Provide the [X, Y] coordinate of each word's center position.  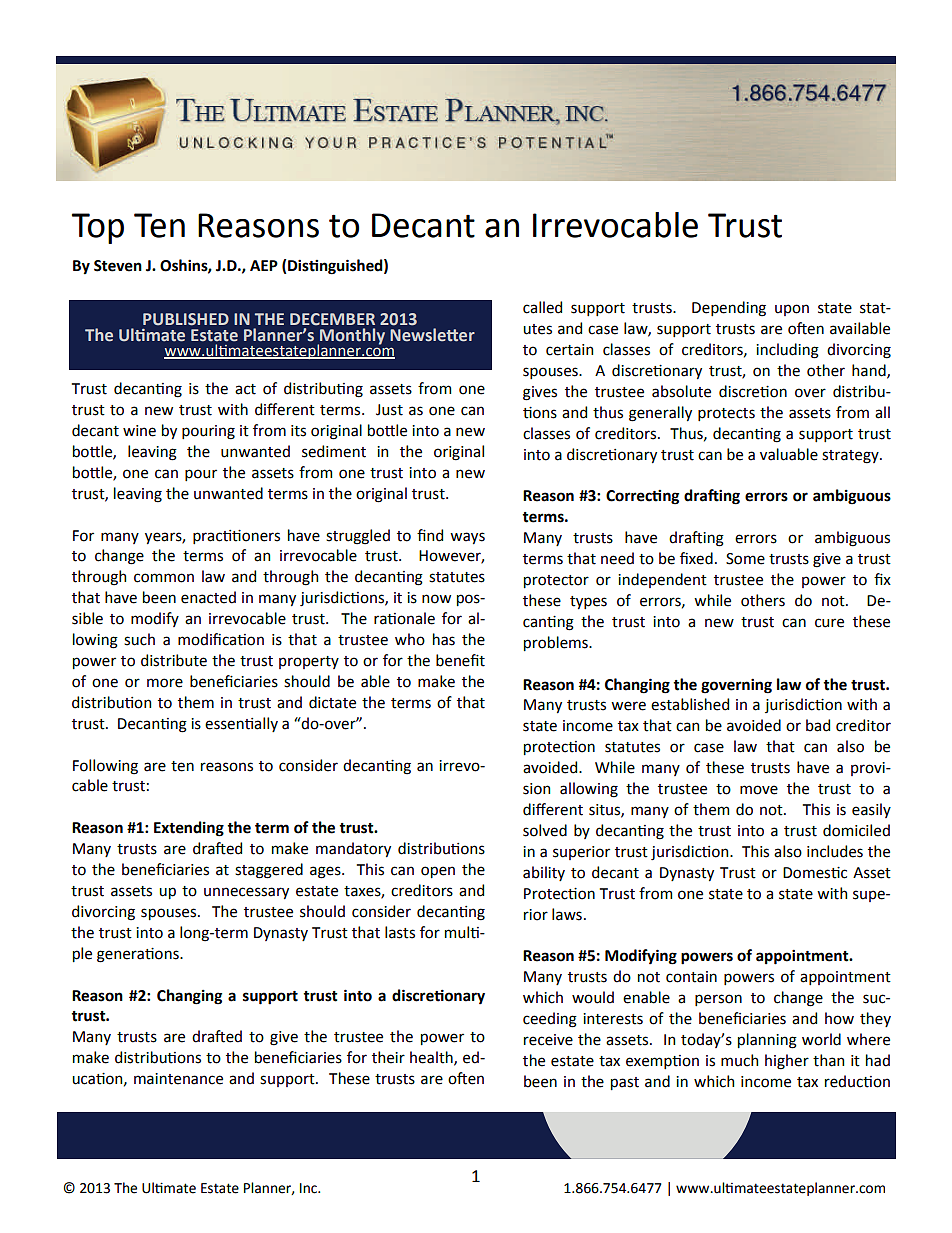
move [759, 790]
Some [745, 559]
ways [467, 538]
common [164, 578]
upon [792, 310]
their [388, 1057]
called [542, 307]
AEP [264, 265]
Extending [189, 829]
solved [545, 830]
